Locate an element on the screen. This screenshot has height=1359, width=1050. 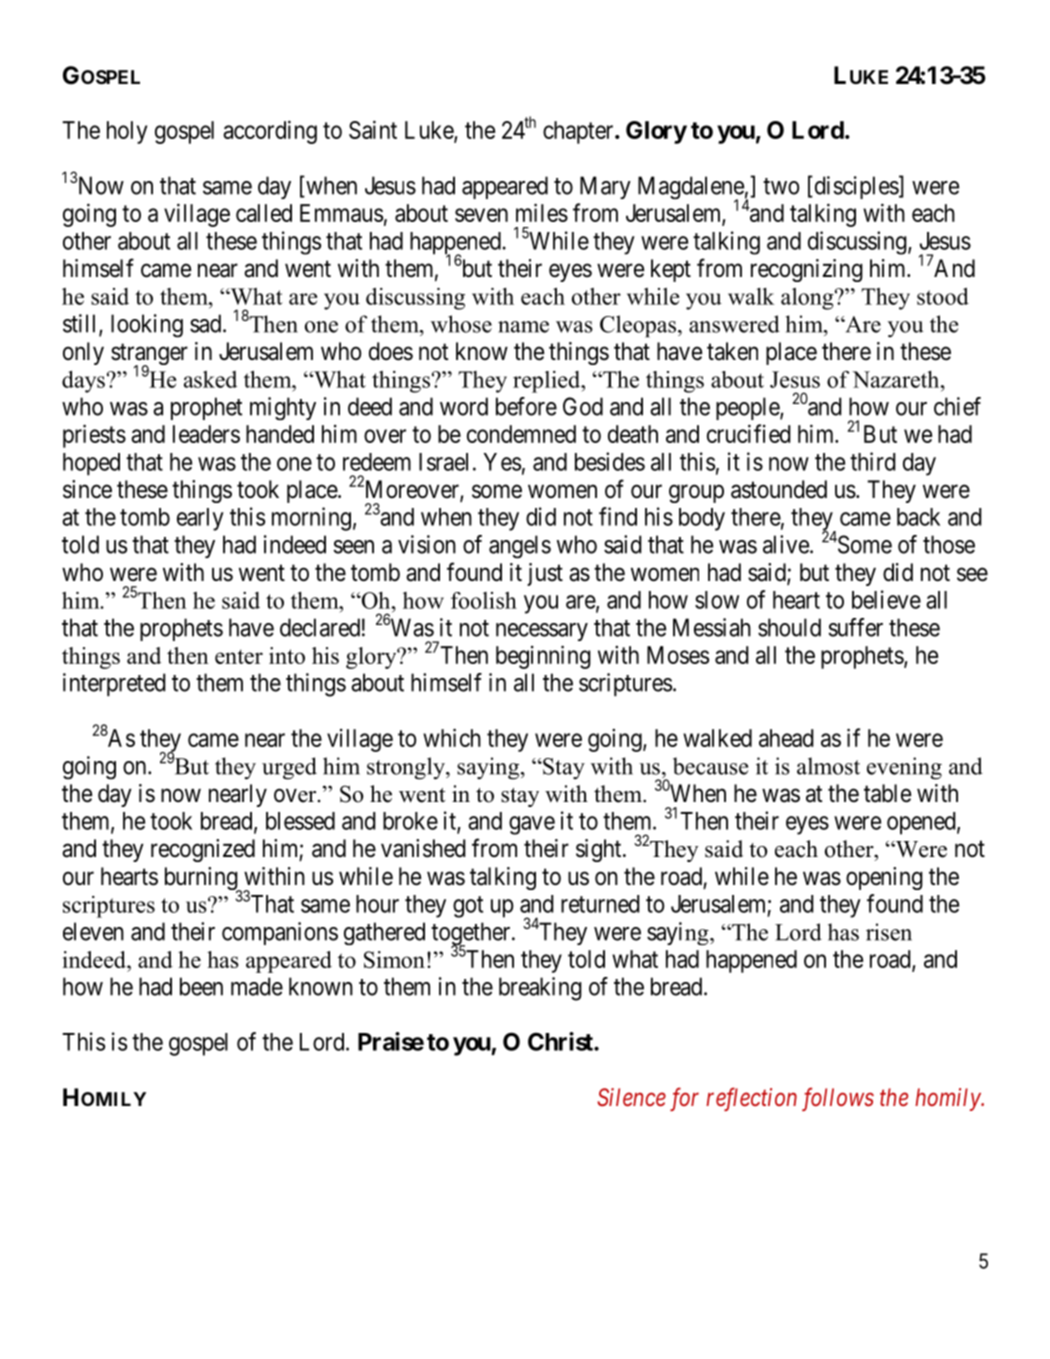
been is located at coordinates (201, 986).
